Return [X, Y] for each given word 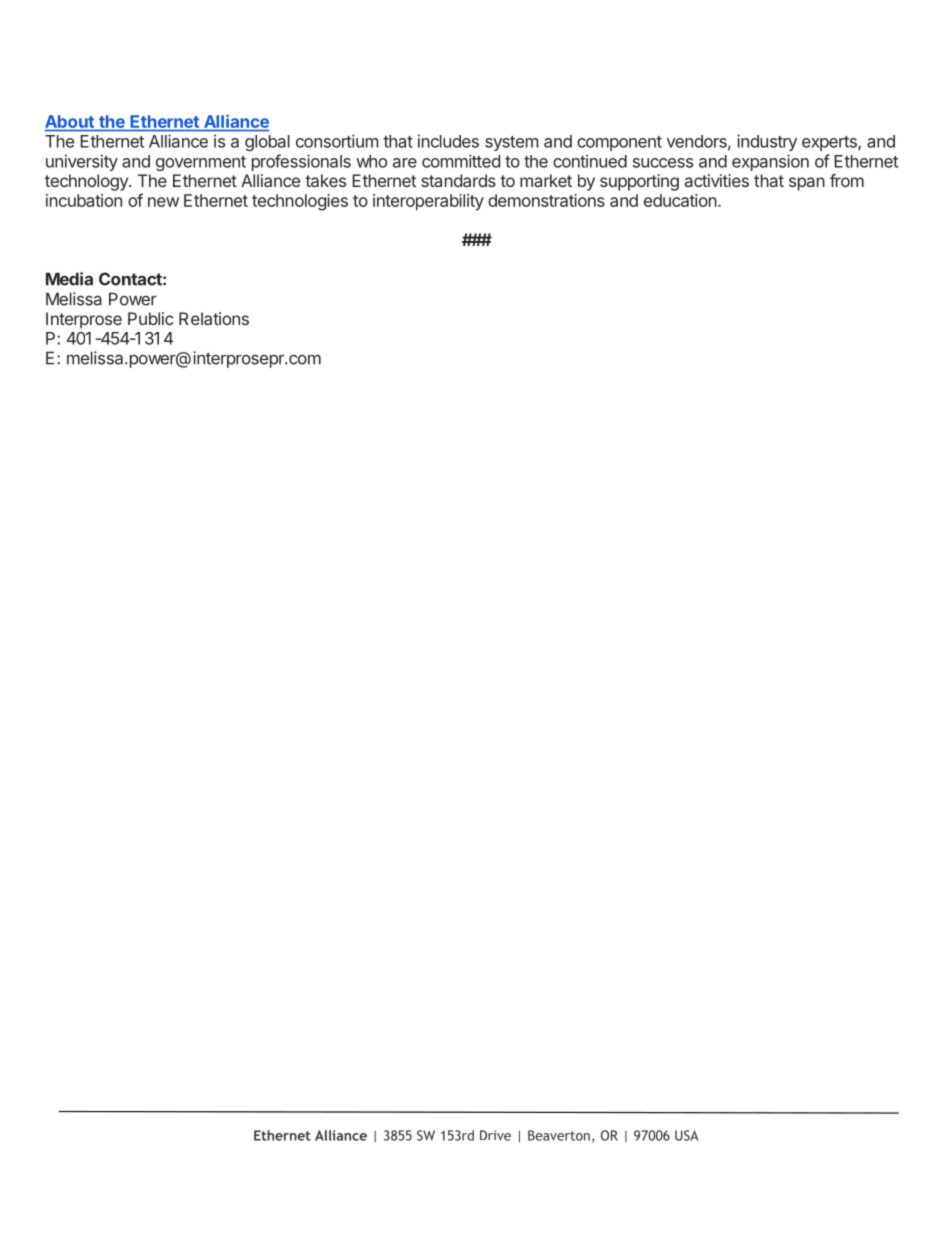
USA [686, 1135]
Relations [214, 318]
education [680, 200]
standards [458, 180]
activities [717, 180]
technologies [300, 202]
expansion [770, 162]
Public [150, 318]
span [807, 184]
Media [69, 279]
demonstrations [546, 200]
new [163, 202]
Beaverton [559, 1135]
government [201, 163]
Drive [495, 1135]
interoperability [428, 202]
